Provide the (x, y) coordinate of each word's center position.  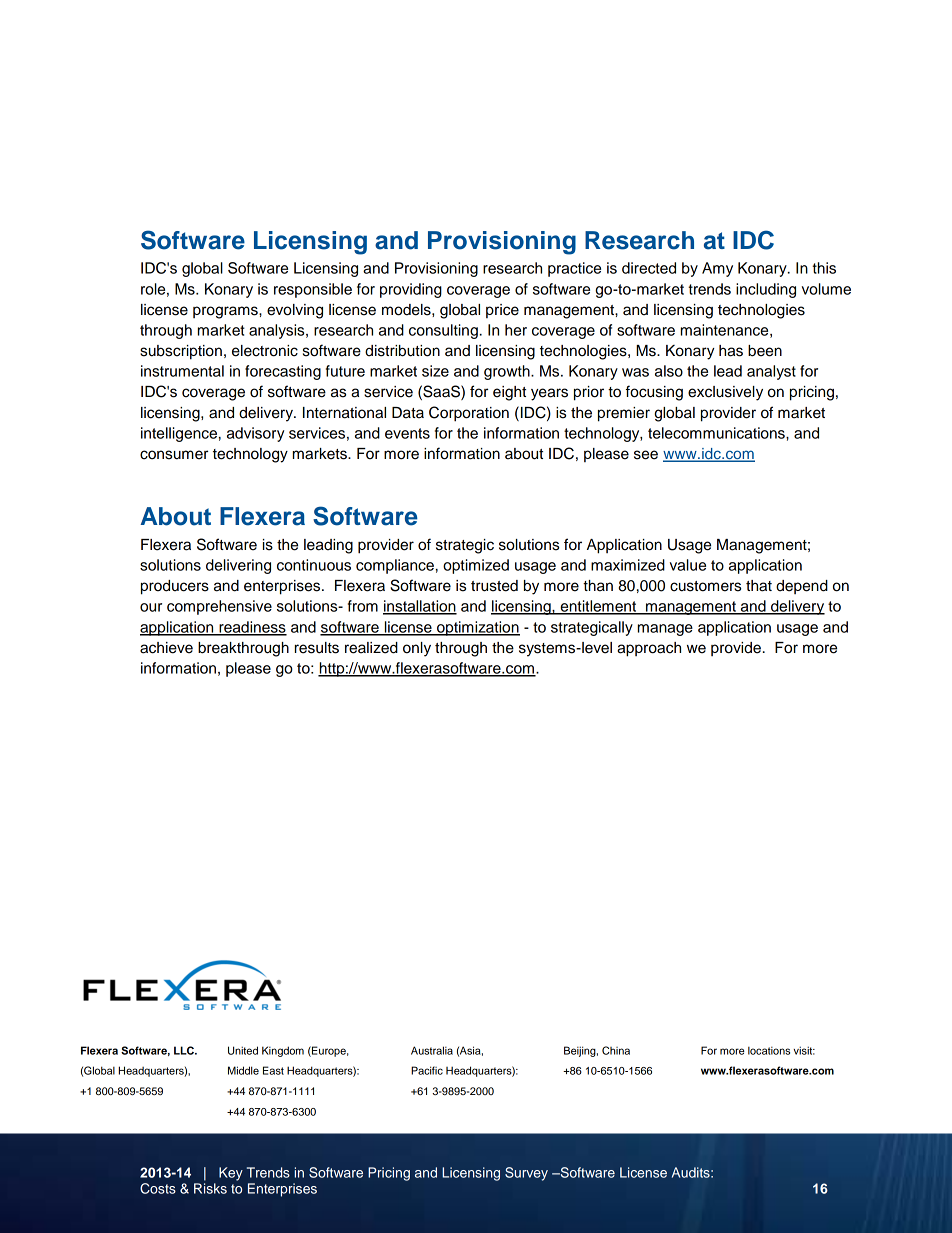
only (417, 649)
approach (649, 649)
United (243, 1050)
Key (231, 1174)
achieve (166, 648)
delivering (238, 566)
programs (226, 312)
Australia (432, 1050)
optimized (476, 566)
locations (769, 1051)
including (766, 290)
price (502, 311)
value (688, 565)
